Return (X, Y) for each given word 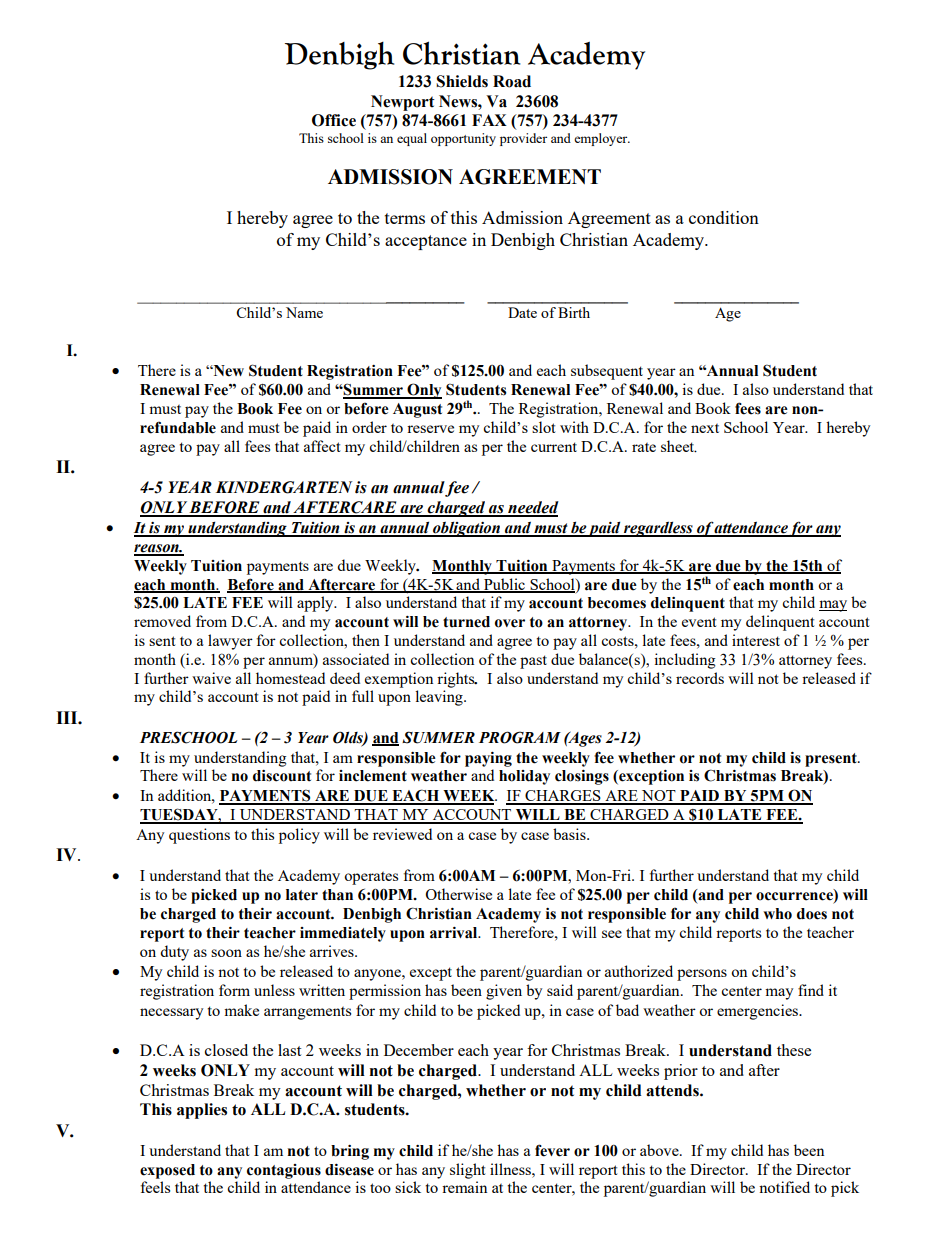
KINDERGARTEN (284, 487)
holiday (524, 777)
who (777, 914)
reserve (430, 429)
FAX (489, 120)
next (705, 428)
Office (334, 120)
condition (724, 217)
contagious (284, 1171)
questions (199, 836)
